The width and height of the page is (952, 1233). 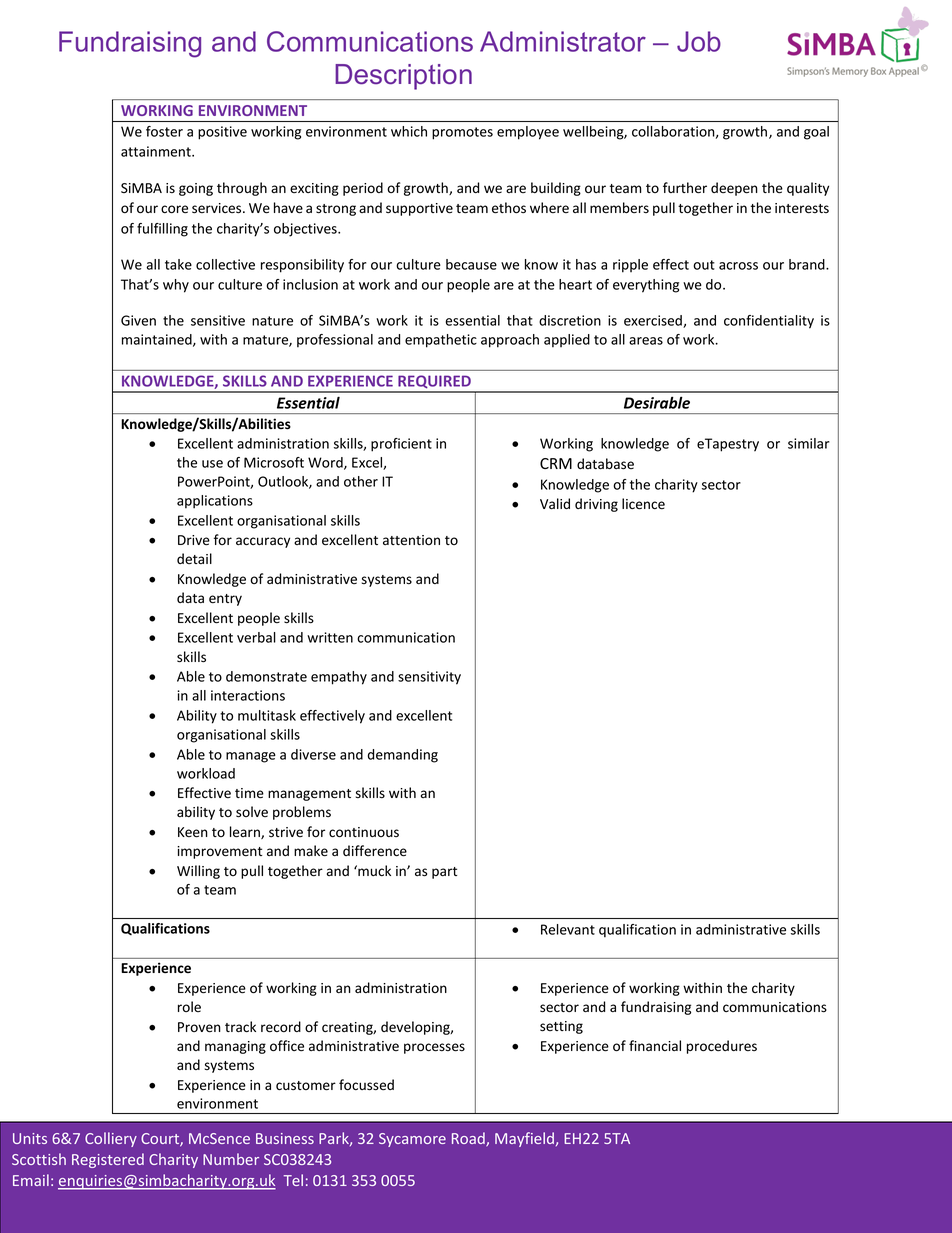 What do you see at coordinates (235, 1047) in the page?
I see `managing` at bounding box center [235, 1047].
